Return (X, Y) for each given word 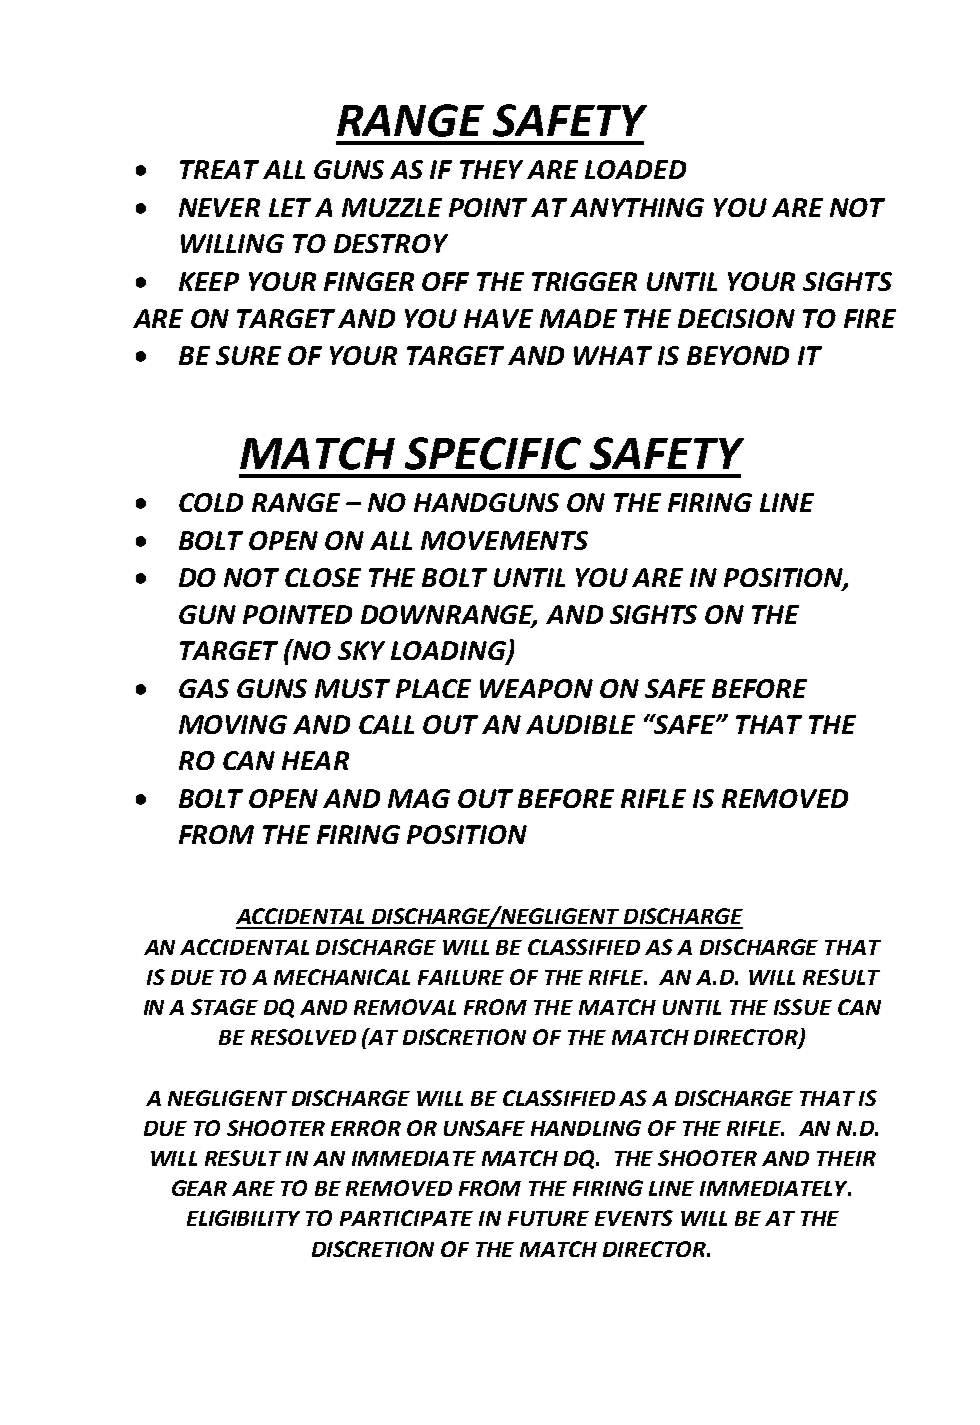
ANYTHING (637, 207)
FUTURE (548, 1218)
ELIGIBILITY (243, 1218)
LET (290, 207)
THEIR (846, 1158)
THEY (491, 169)
